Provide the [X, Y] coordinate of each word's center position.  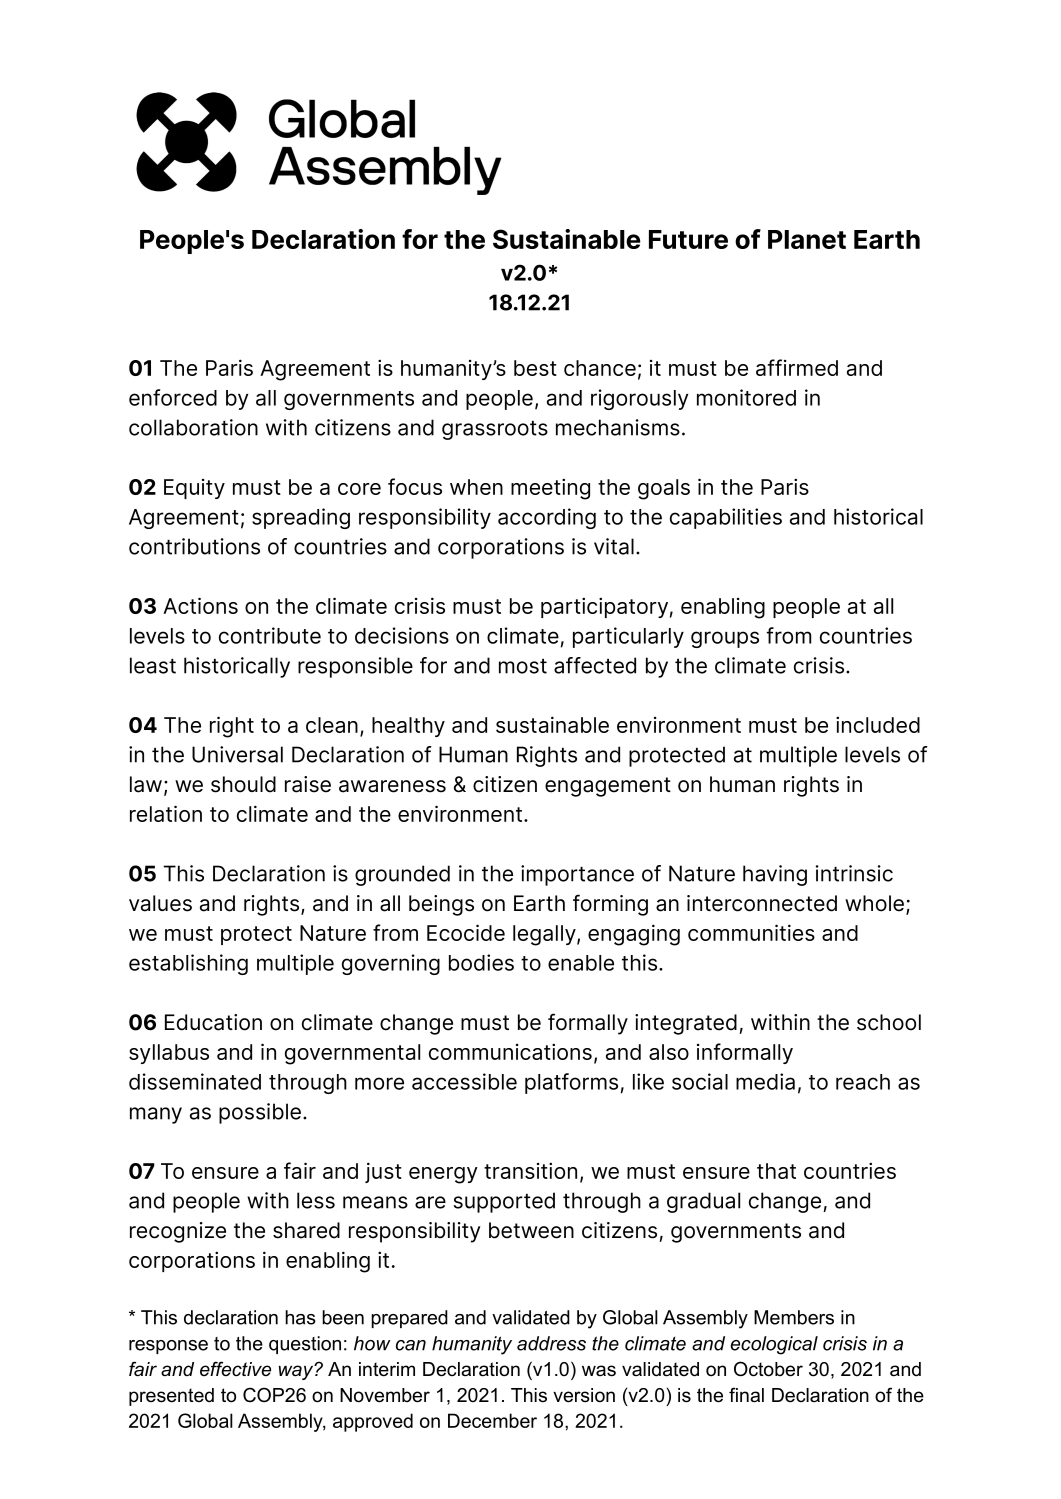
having [775, 875]
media [765, 1081]
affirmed [797, 367]
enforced [173, 397]
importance [577, 875]
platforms [571, 1083]
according [547, 518]
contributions [194, 546]
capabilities [726, 518]
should [243, 784]
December [492, 1420]
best [535, 368]
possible [260, 1113]
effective [235, 1369]
